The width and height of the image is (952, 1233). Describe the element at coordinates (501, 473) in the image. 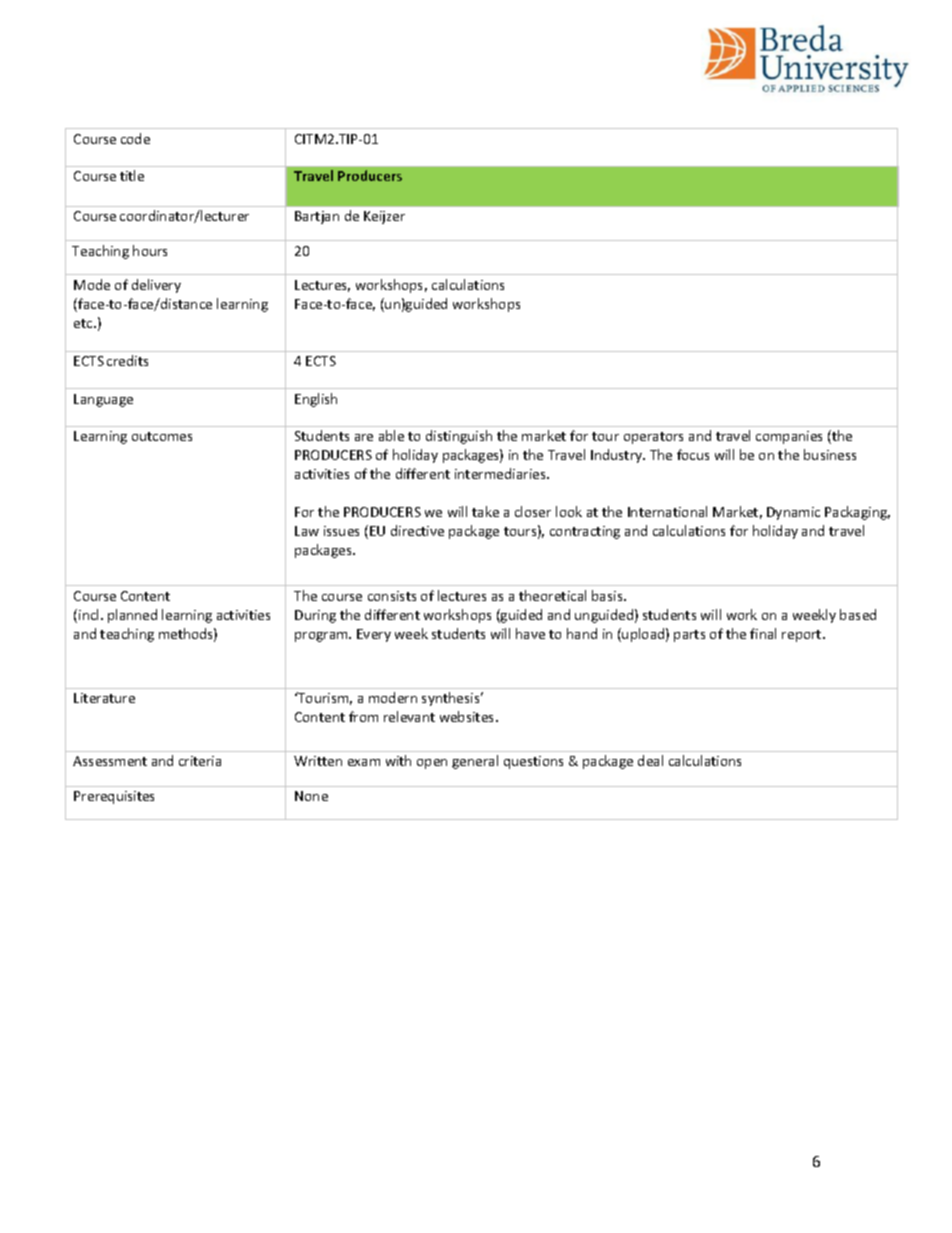

I see `intermediaries` at that location.
